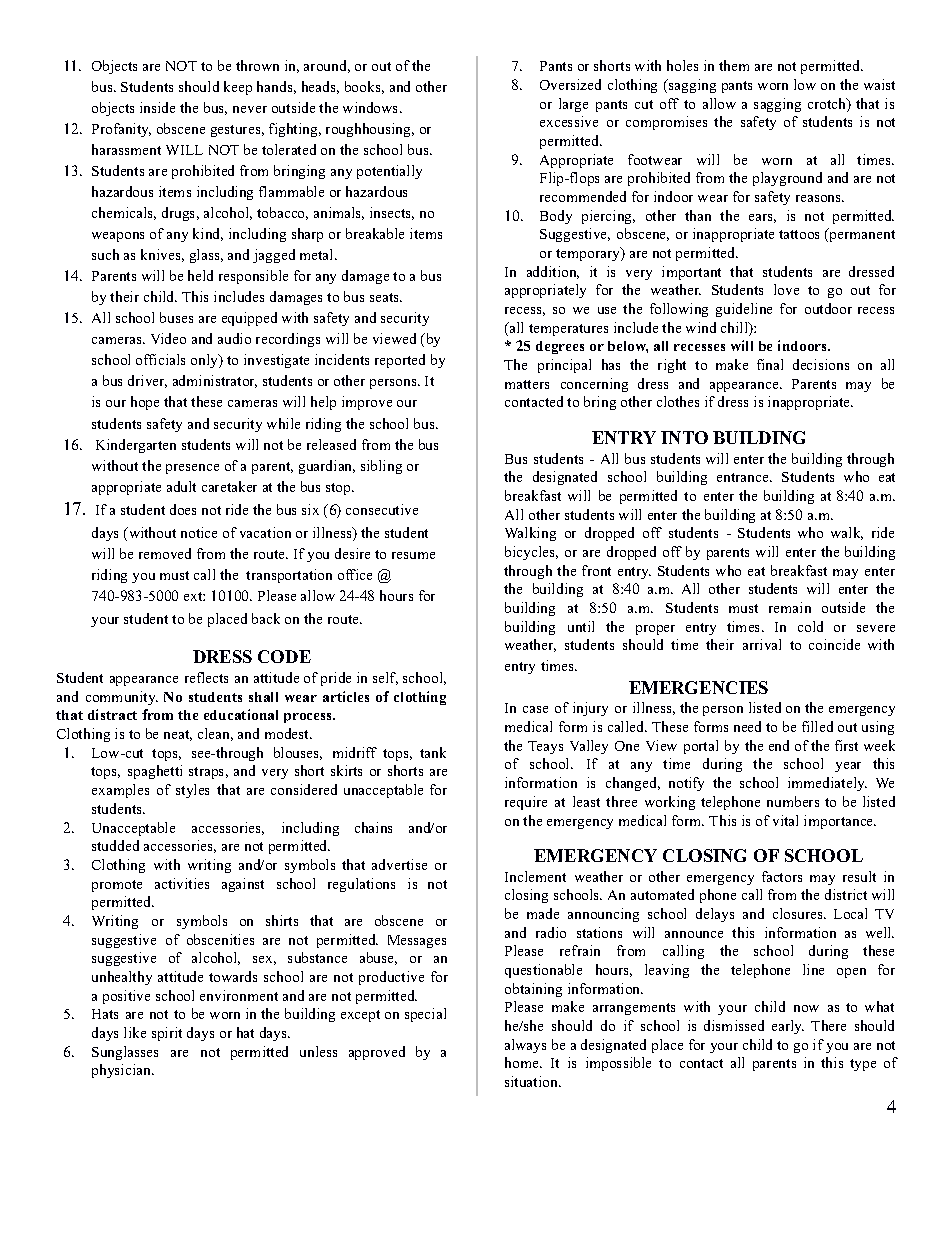 The height and width of the screenshot is (1233, 952). I want to click on neat, so click(178, 735).
